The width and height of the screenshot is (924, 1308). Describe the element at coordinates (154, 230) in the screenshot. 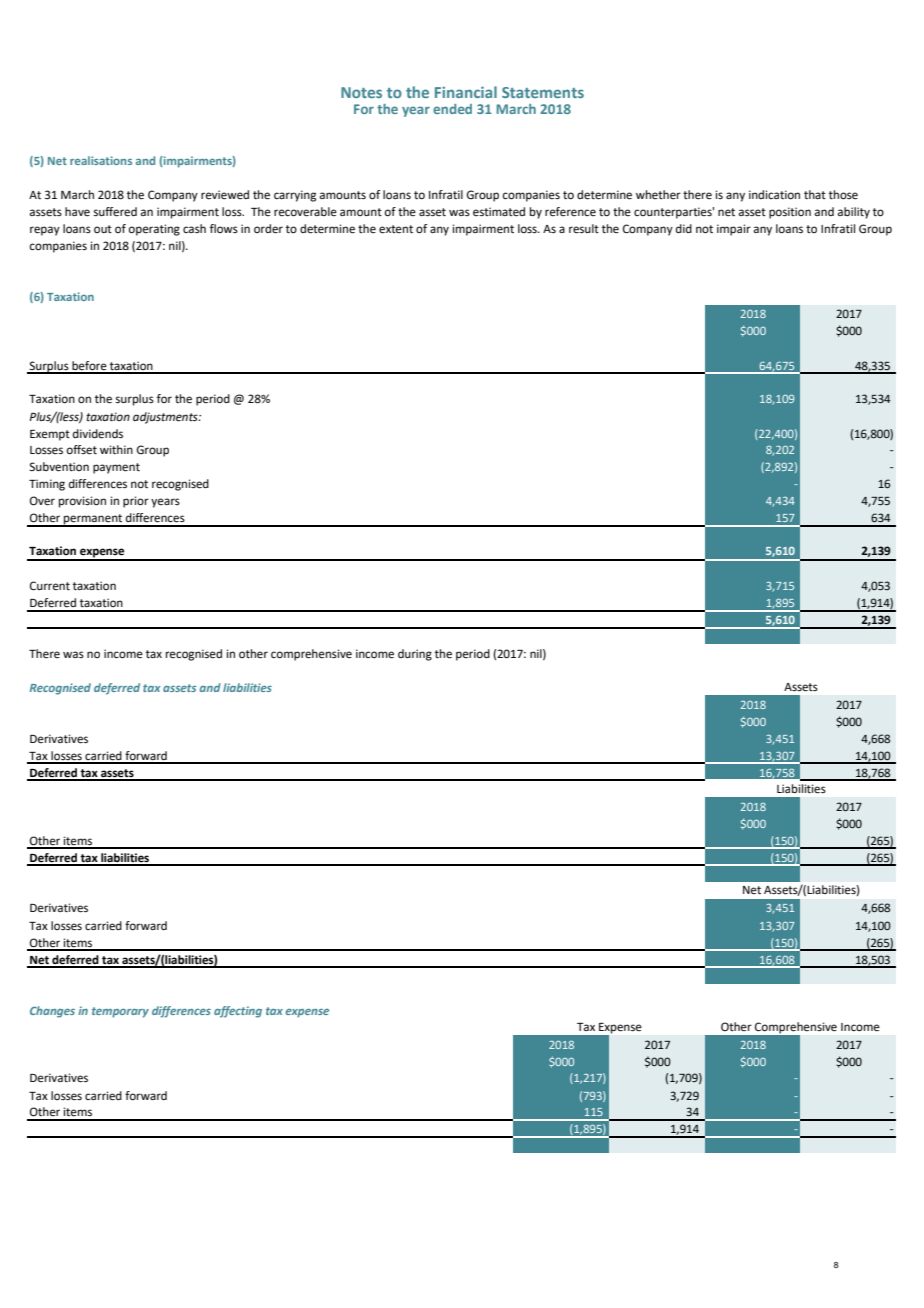

I see `operating` at that location.
